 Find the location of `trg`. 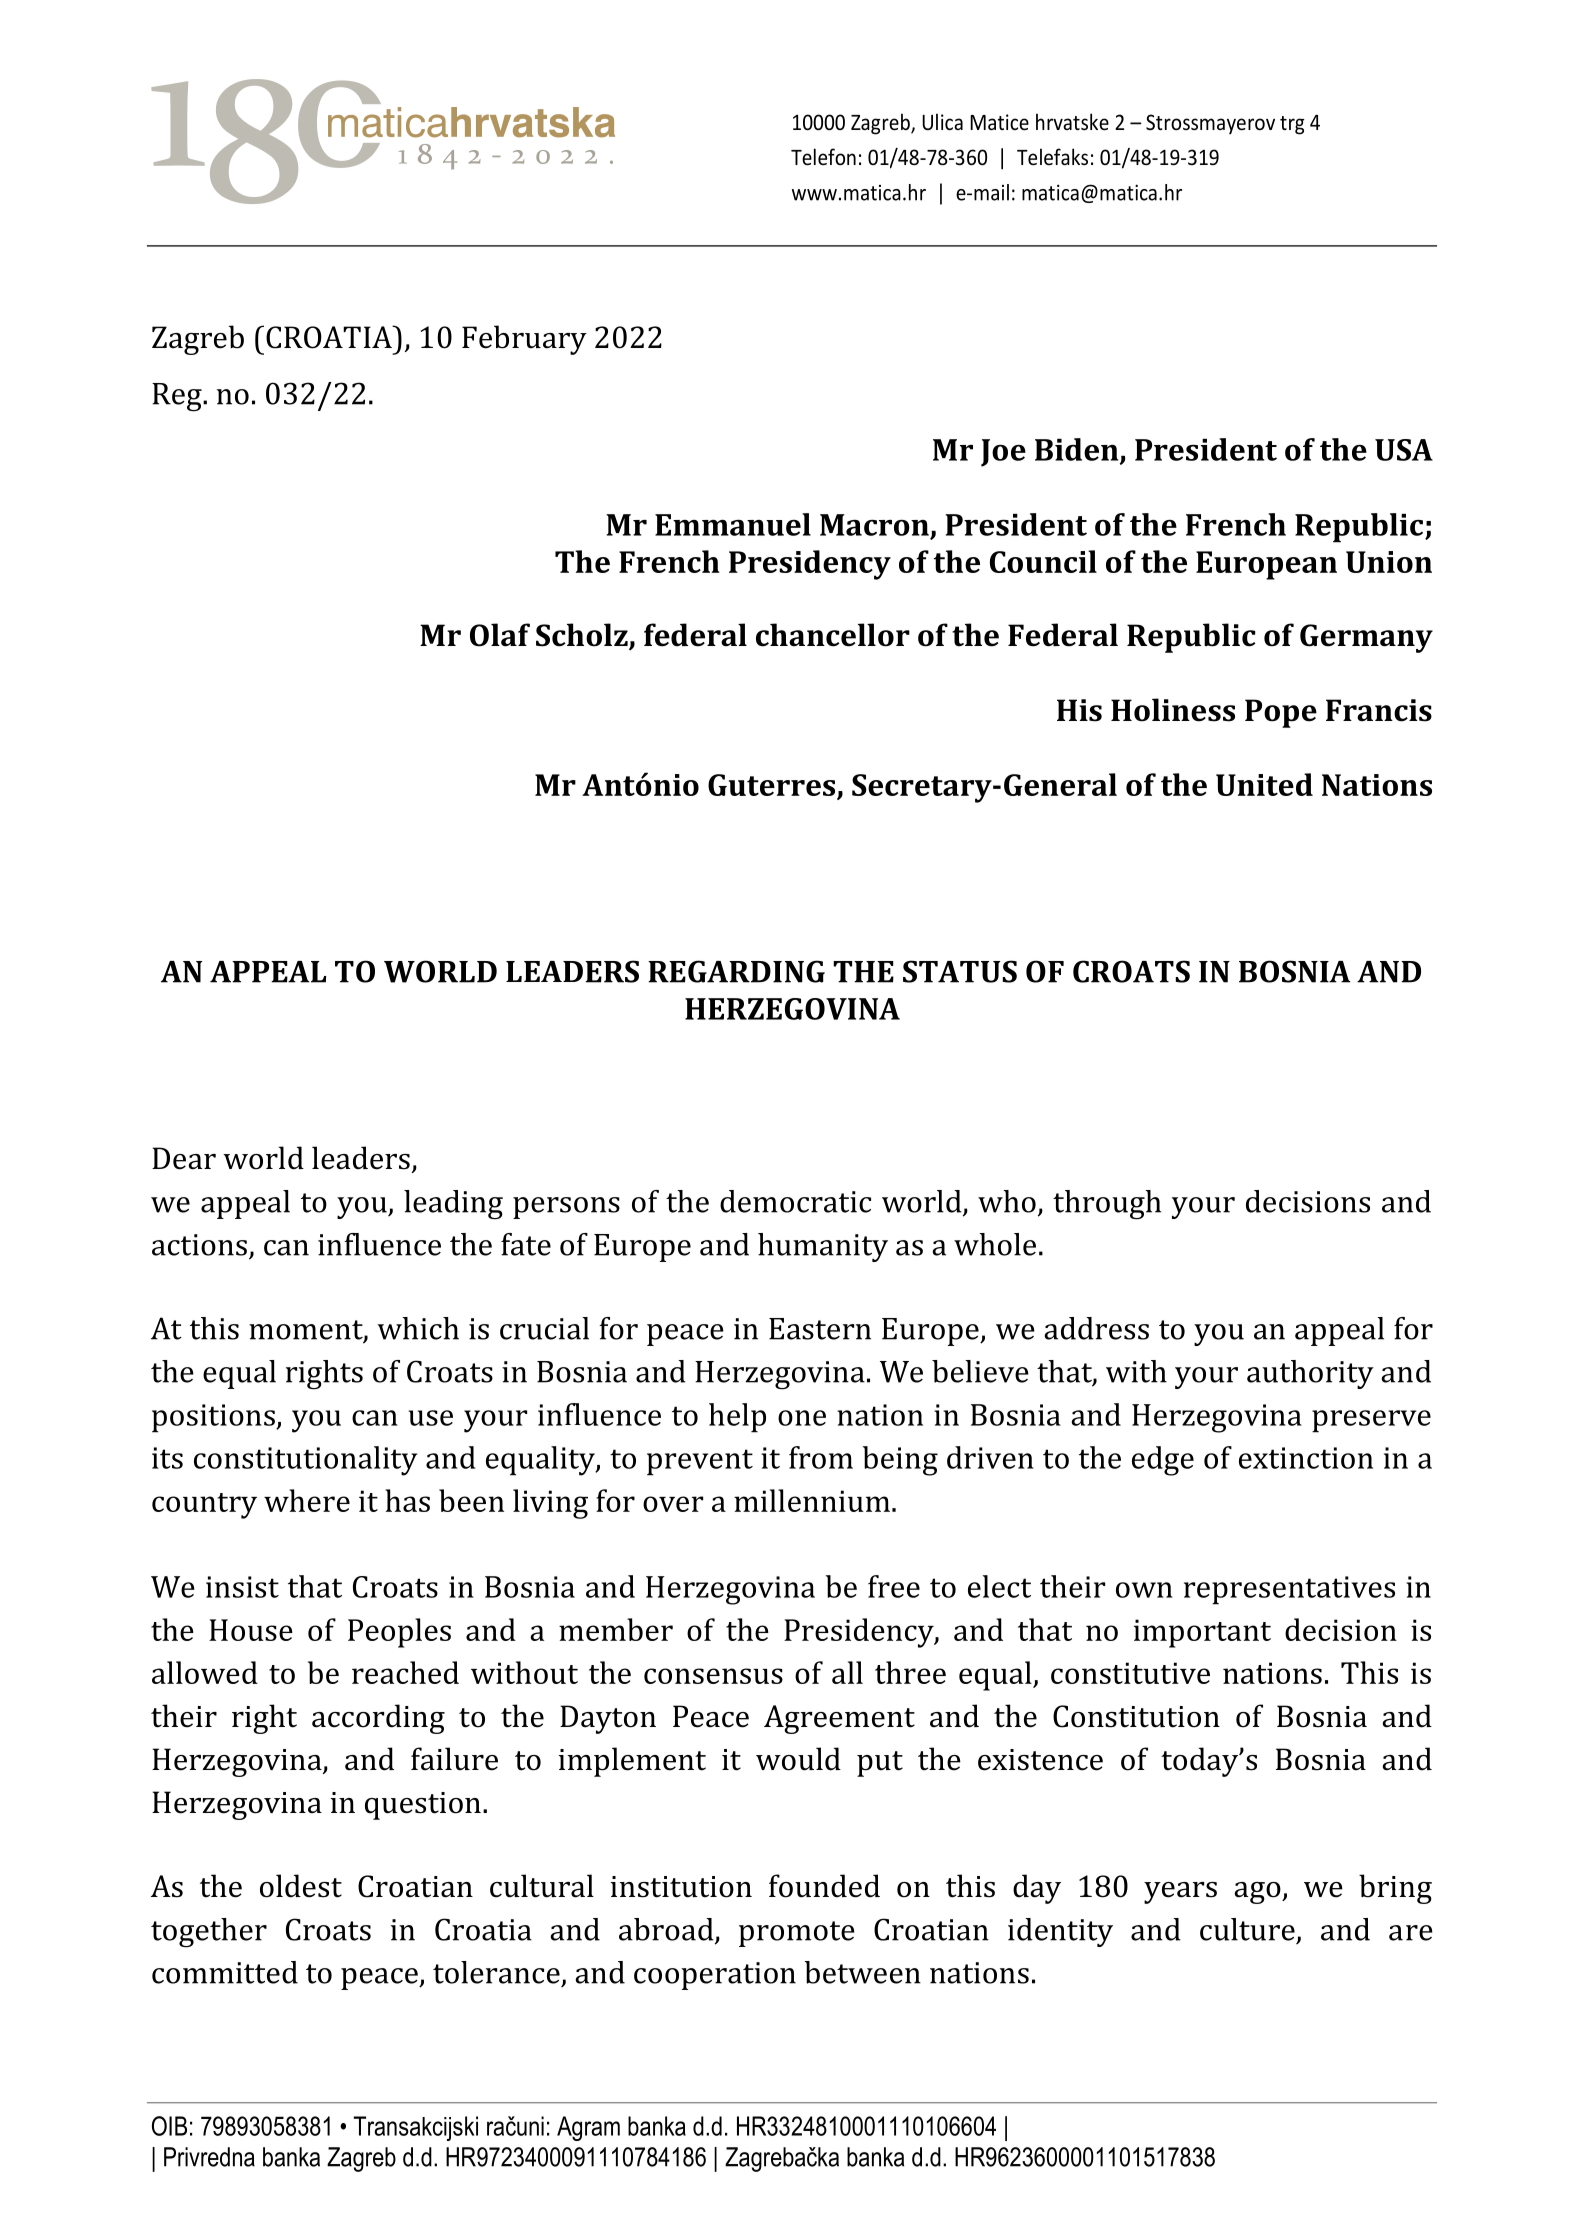

trg is located at coordinates (1292, 125).
